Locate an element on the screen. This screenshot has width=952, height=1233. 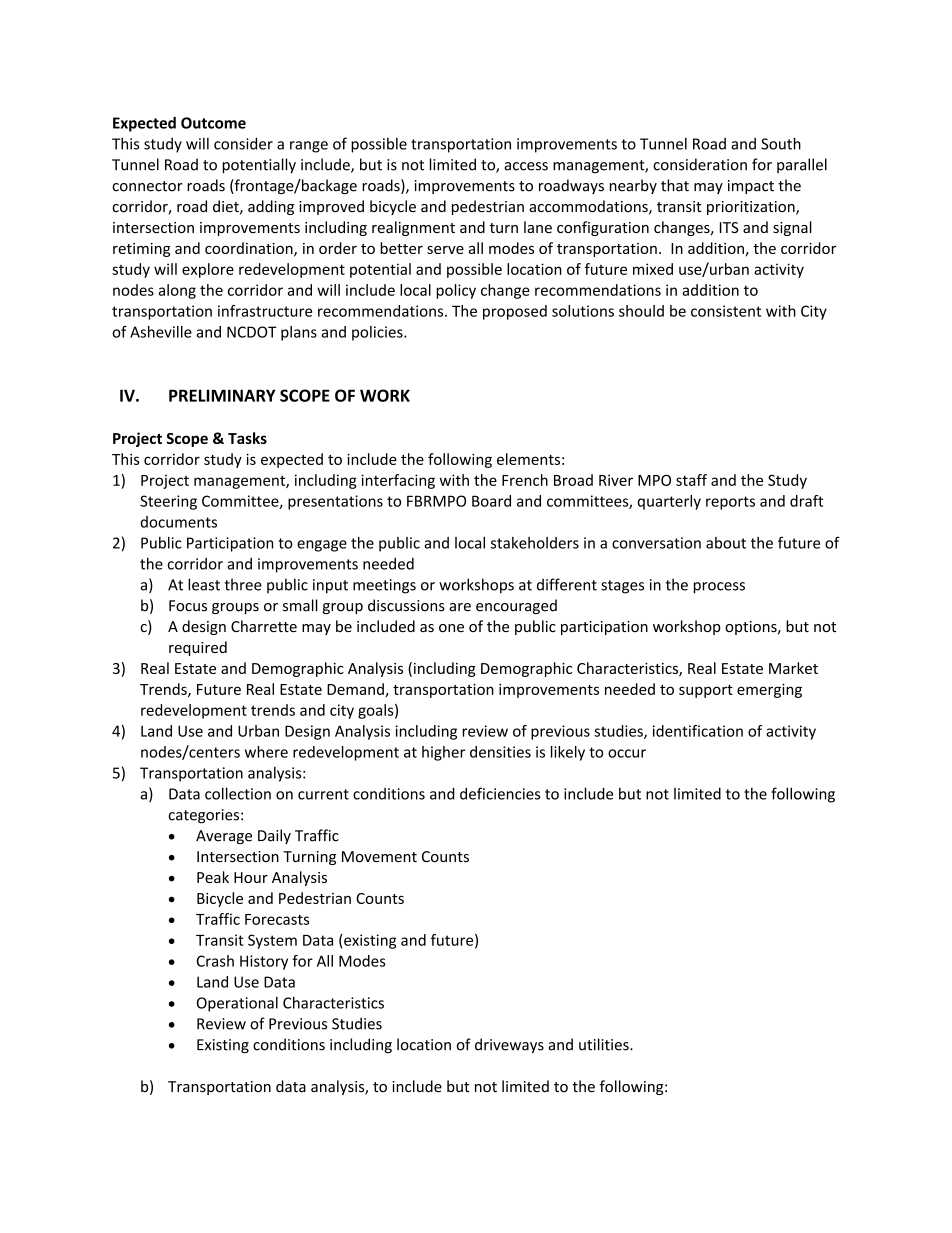
South is located at coordinates (781, 143).
